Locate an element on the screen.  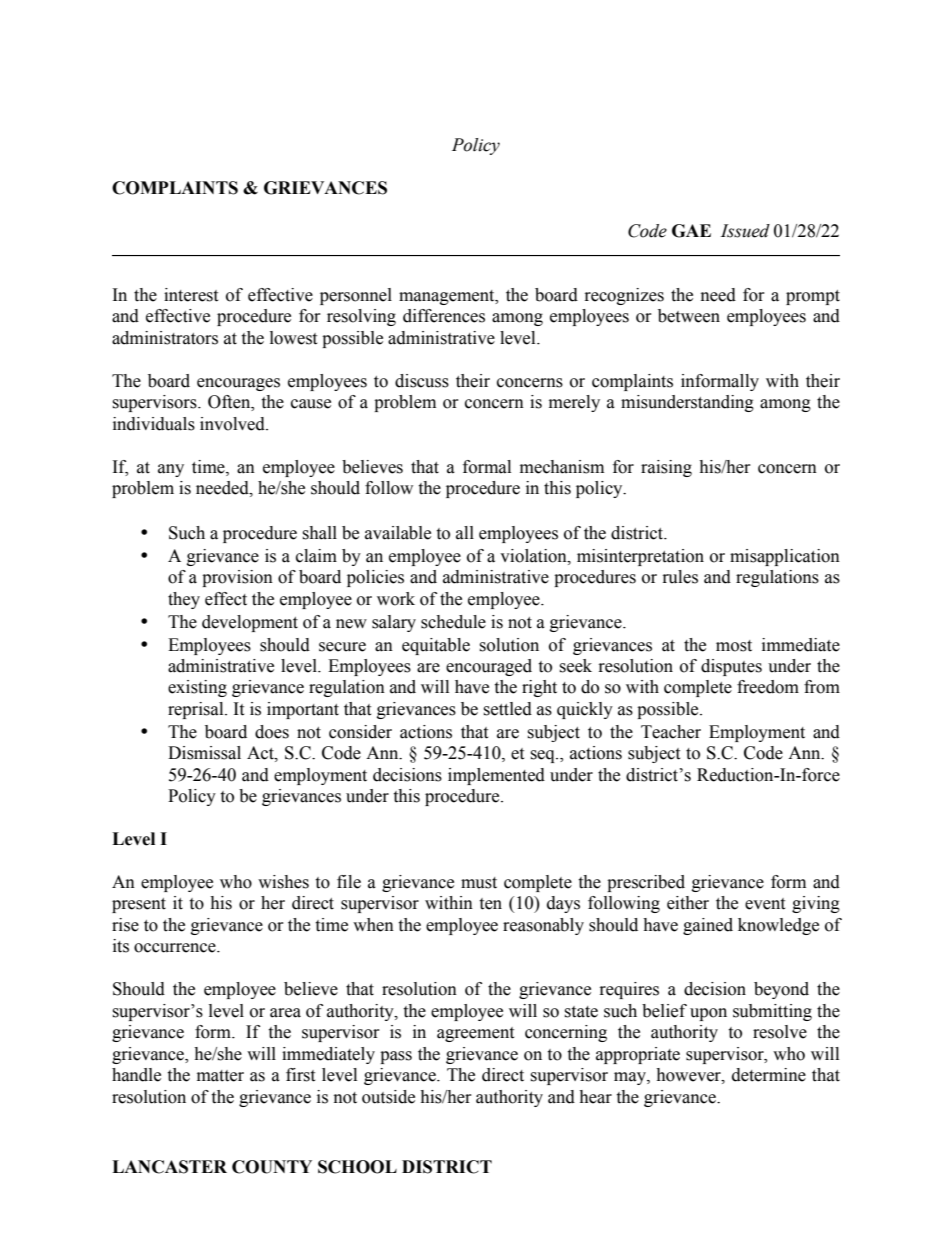
freedom is located at coordinates (768, 687).
